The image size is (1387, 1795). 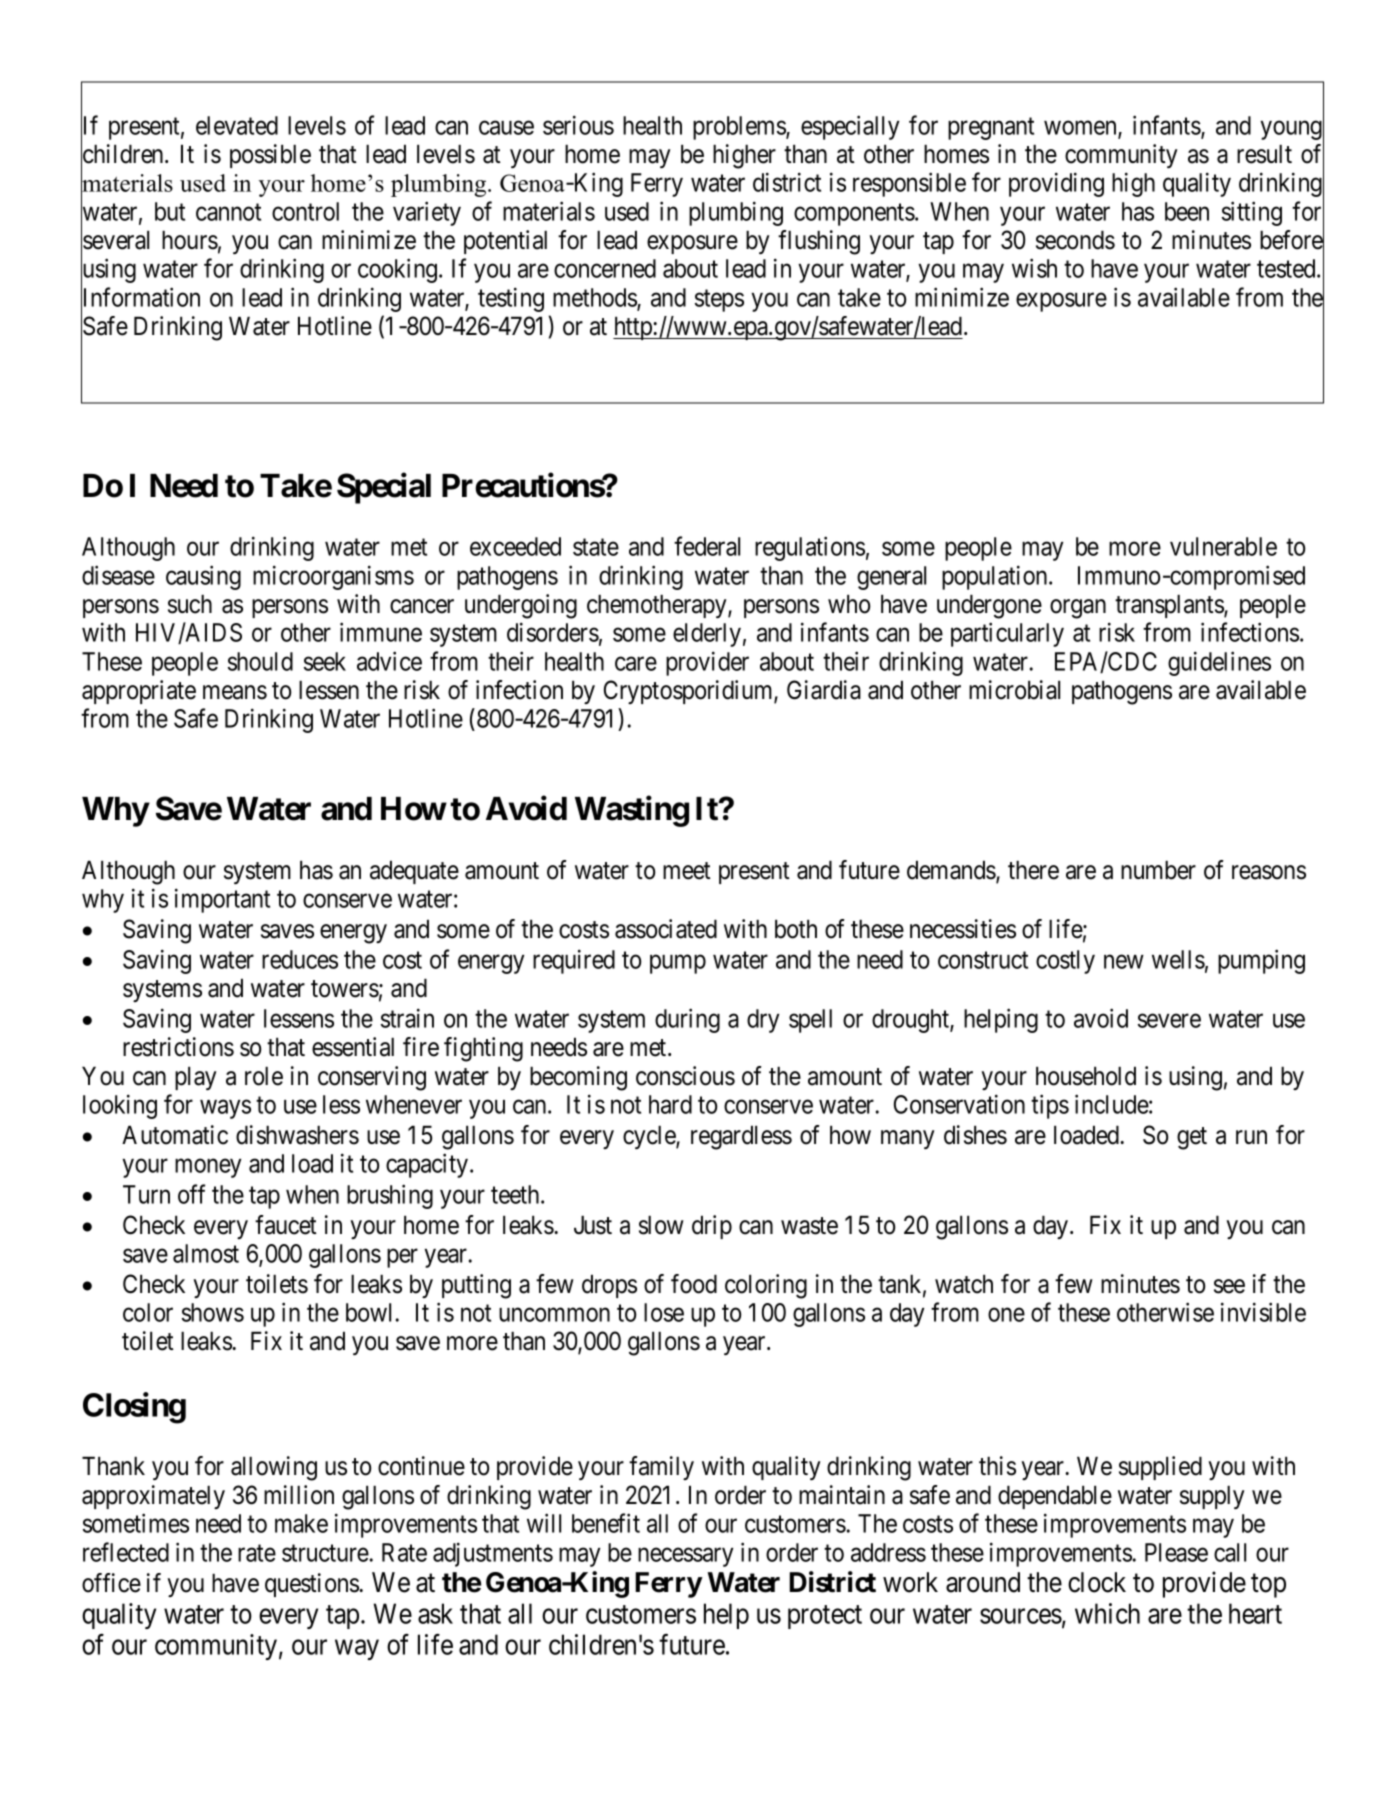 What do you see at coordinates (740, 128) in the page?
I see `problems` at bounding box center [740, 128].
